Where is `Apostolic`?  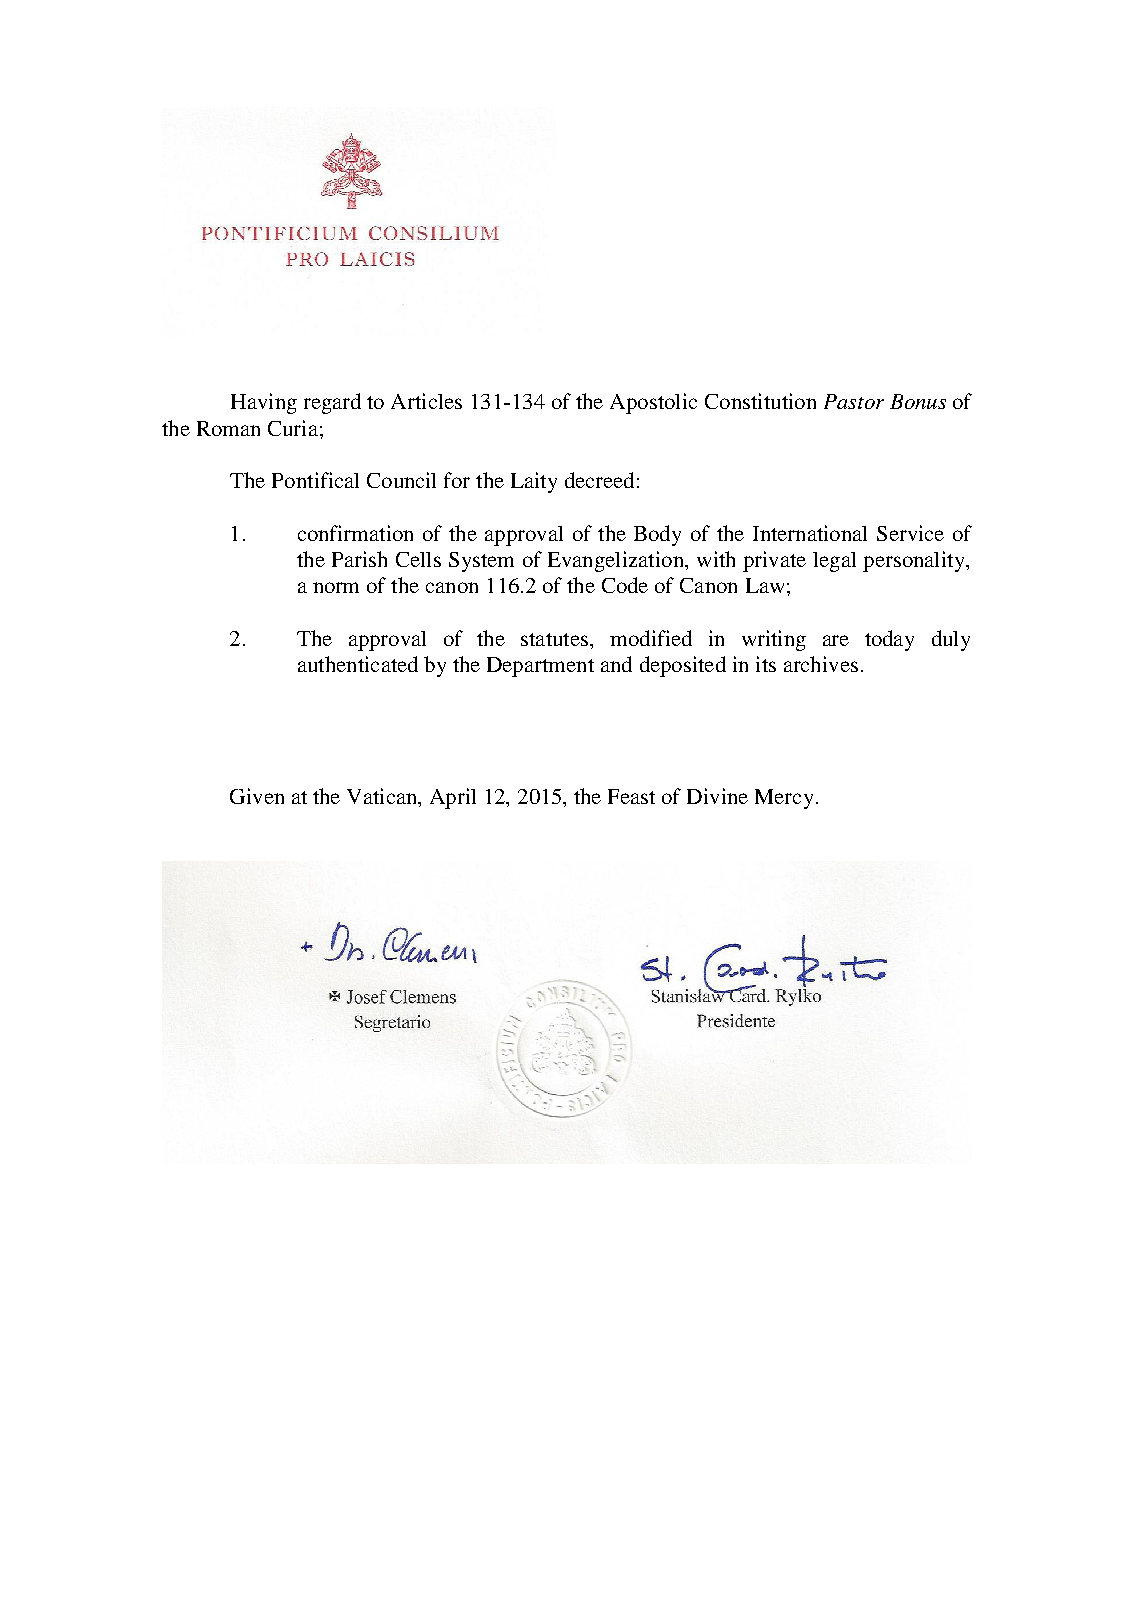
Apostolic is located at coordinates (653, 403).
